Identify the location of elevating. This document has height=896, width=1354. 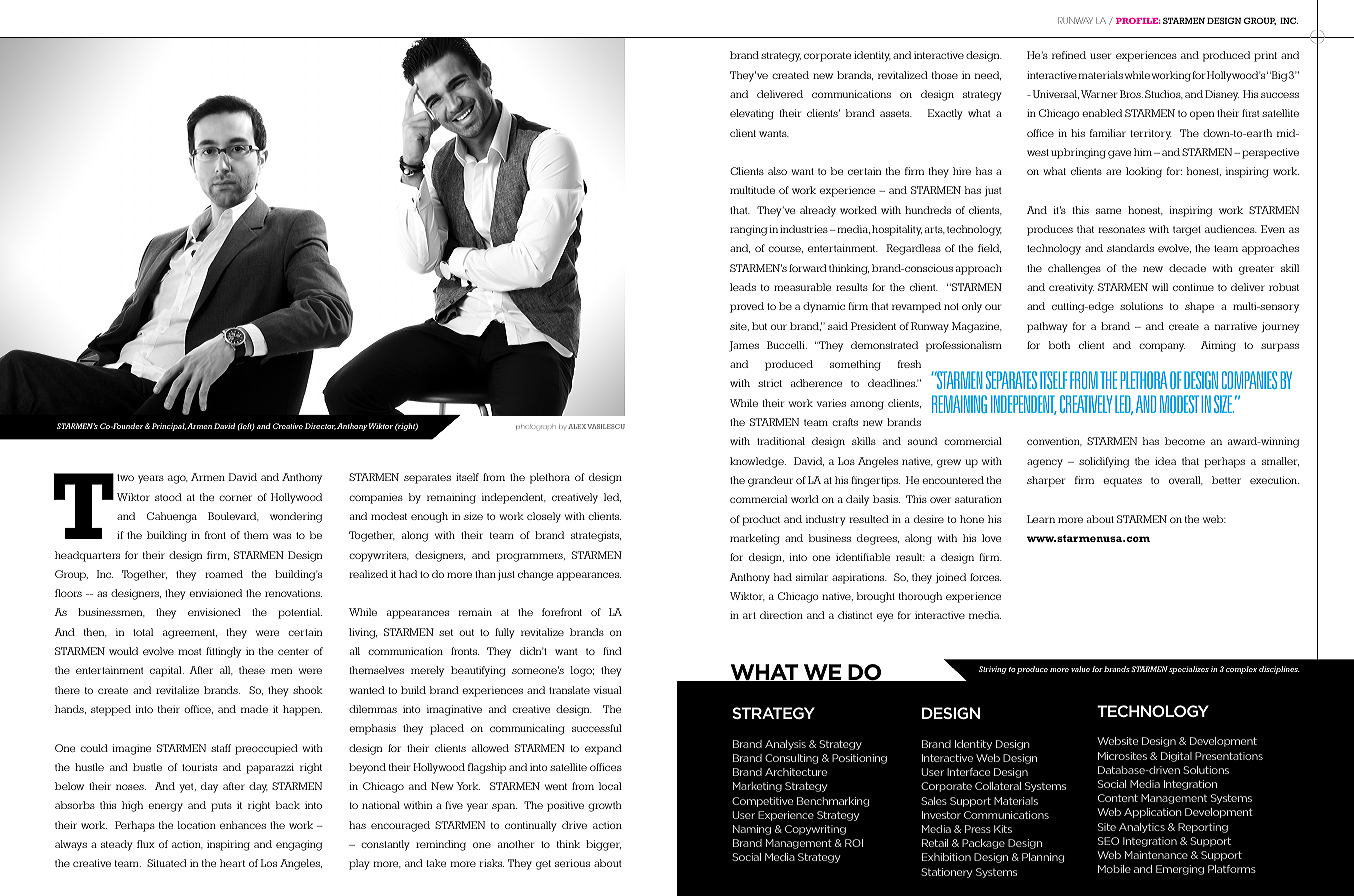
(752, 114).
